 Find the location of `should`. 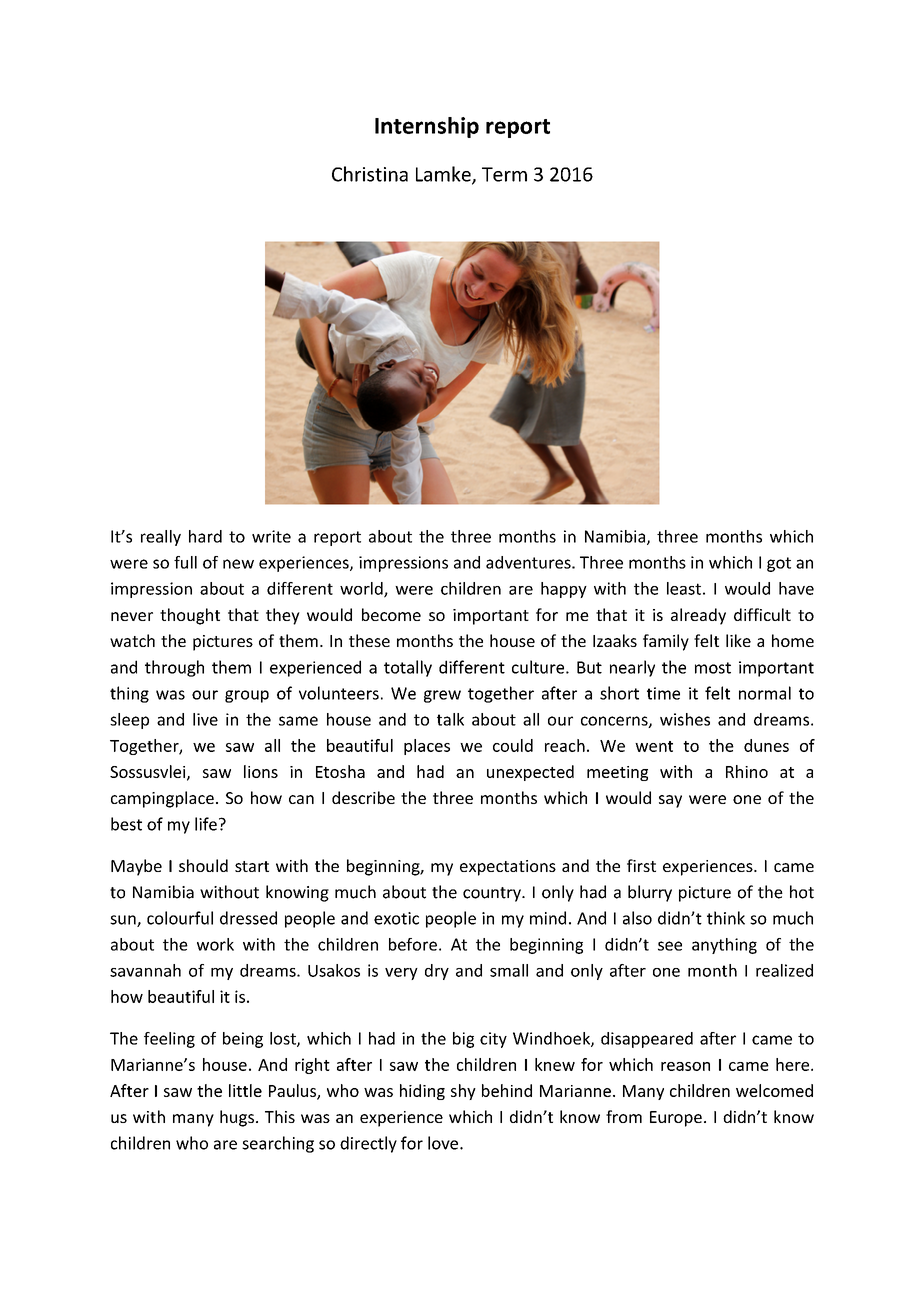

should is located at coordinates (203, 865).
